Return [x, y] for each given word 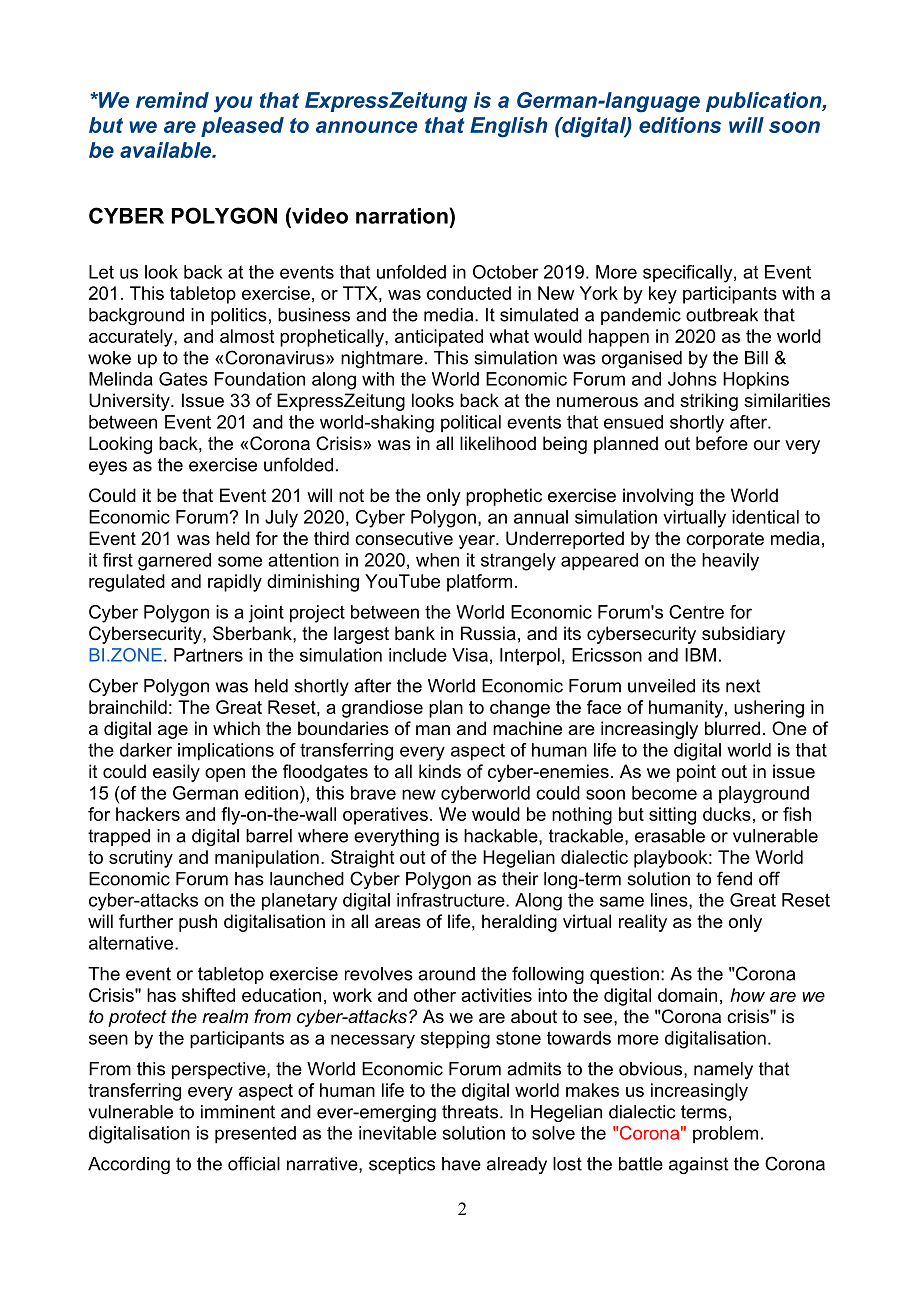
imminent [238, 1112]
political [471, 423]
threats [471, 1112]
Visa [470, 655]
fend [734, 878]
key [663, 295]
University [130, 402]
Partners [208, 655]
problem [725, 1134]
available [167, 150]
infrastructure [452, 900]
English [509, 127]
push [198, 923]
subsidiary [743, 635]
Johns [692, 379]
